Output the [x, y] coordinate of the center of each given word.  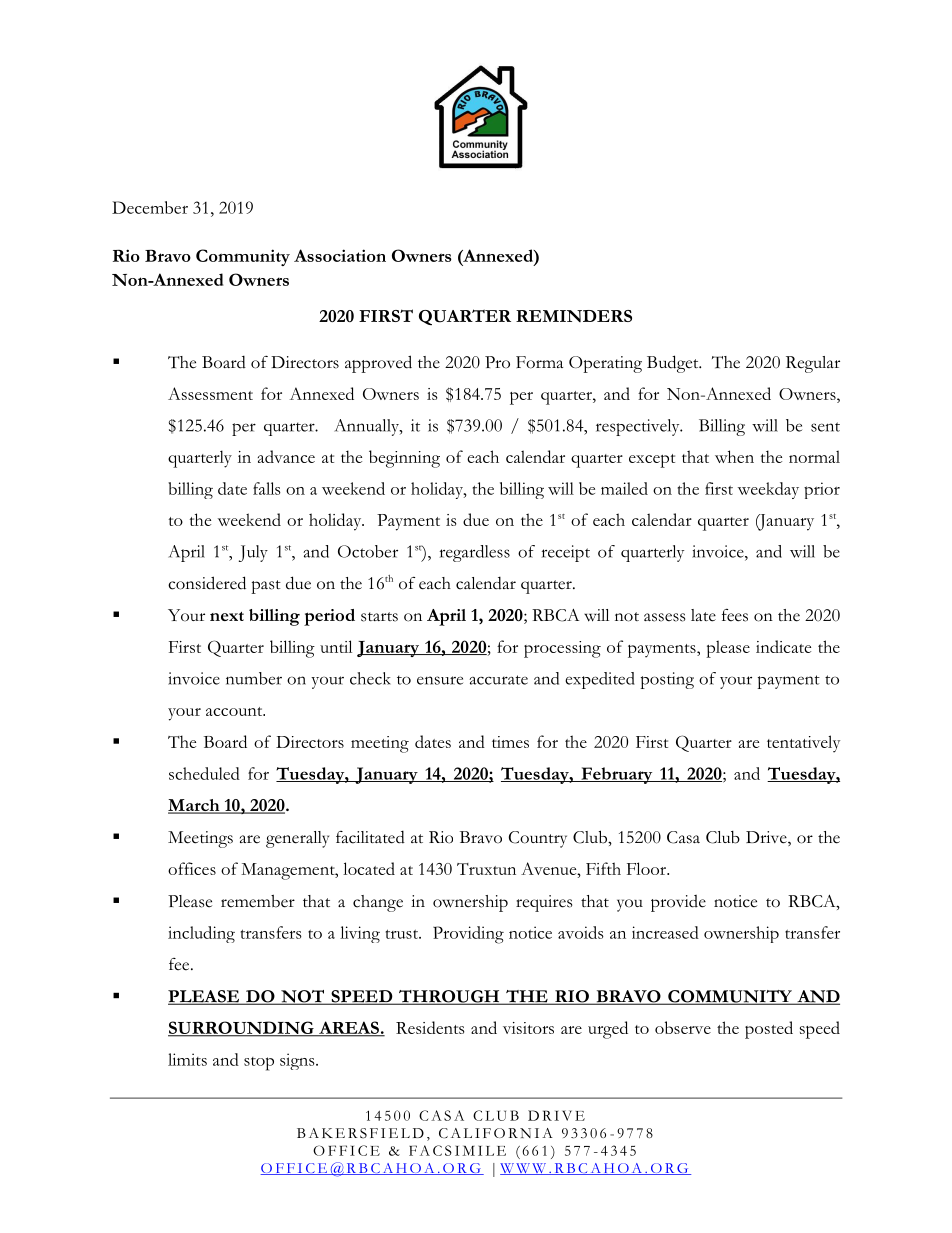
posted [769, 1030]
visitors [528, 1028]
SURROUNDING [242, 1029]
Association [340, 255]
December [150, 207]
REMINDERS [574, 316]
